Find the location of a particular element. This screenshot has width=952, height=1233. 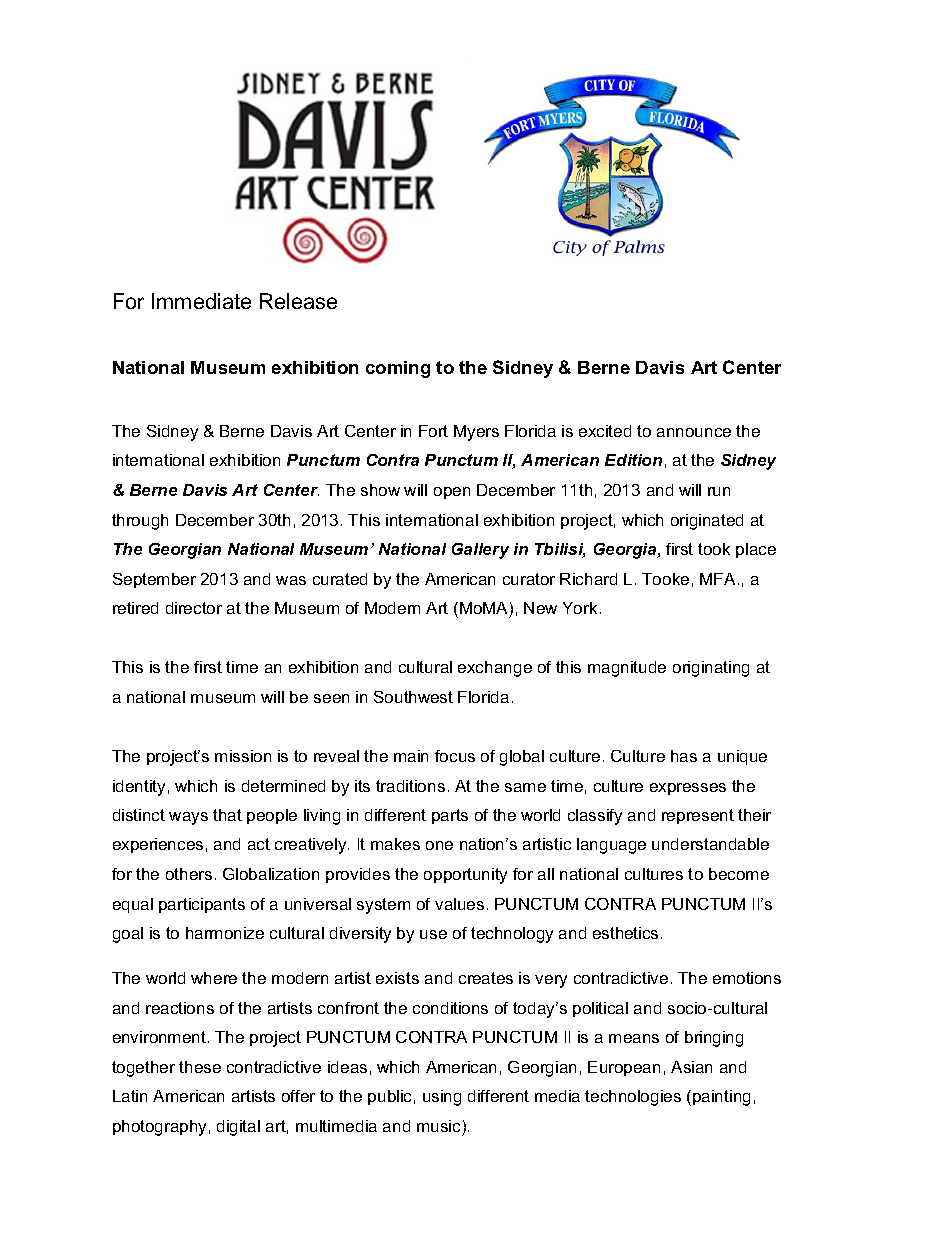

one is located at coordinates (439, 845).
